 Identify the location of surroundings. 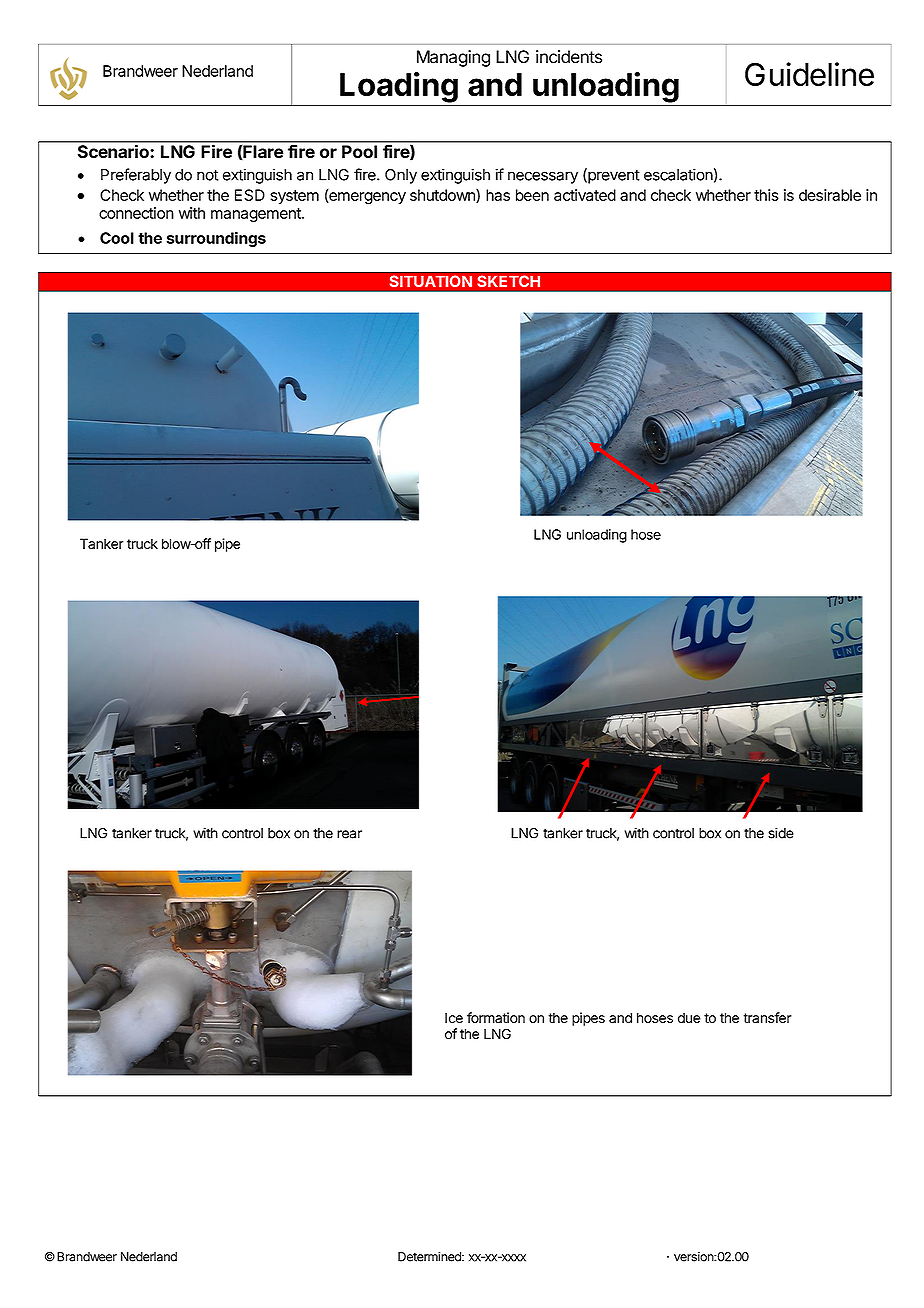
(216, 239).
